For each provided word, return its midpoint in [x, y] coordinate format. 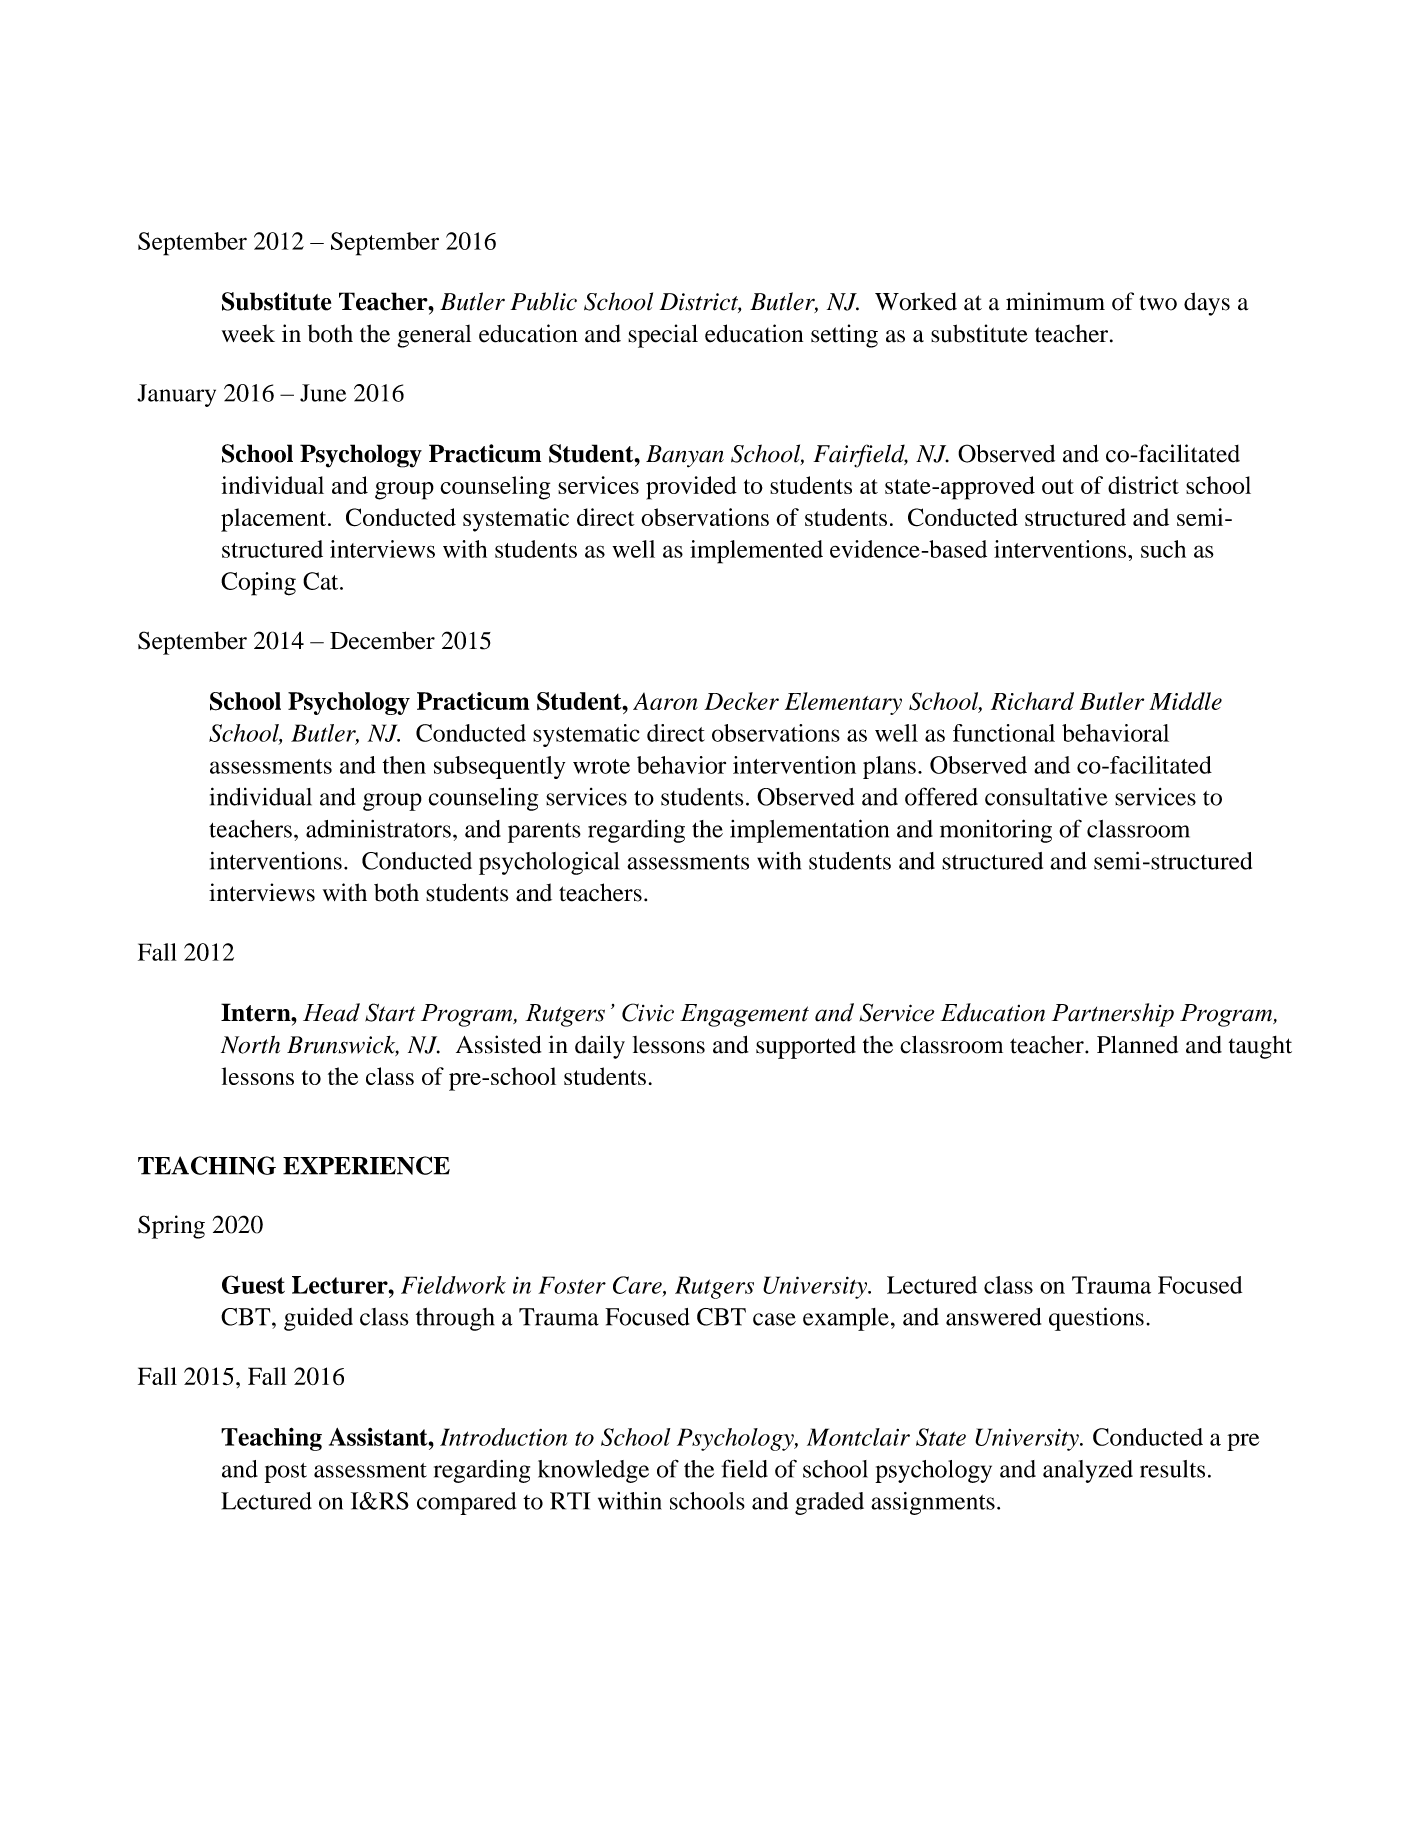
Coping [258, 584]
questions [1096, 1319]
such [1163, 549]
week [248, 333]
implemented [756, 552]
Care [638, 1286]
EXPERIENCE [366, 1165]
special [663, 336]
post [286, 1473]
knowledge [593, 1471]
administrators [378, 829]
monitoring [996, 831]
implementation [809, 831]
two [1158, 303]
